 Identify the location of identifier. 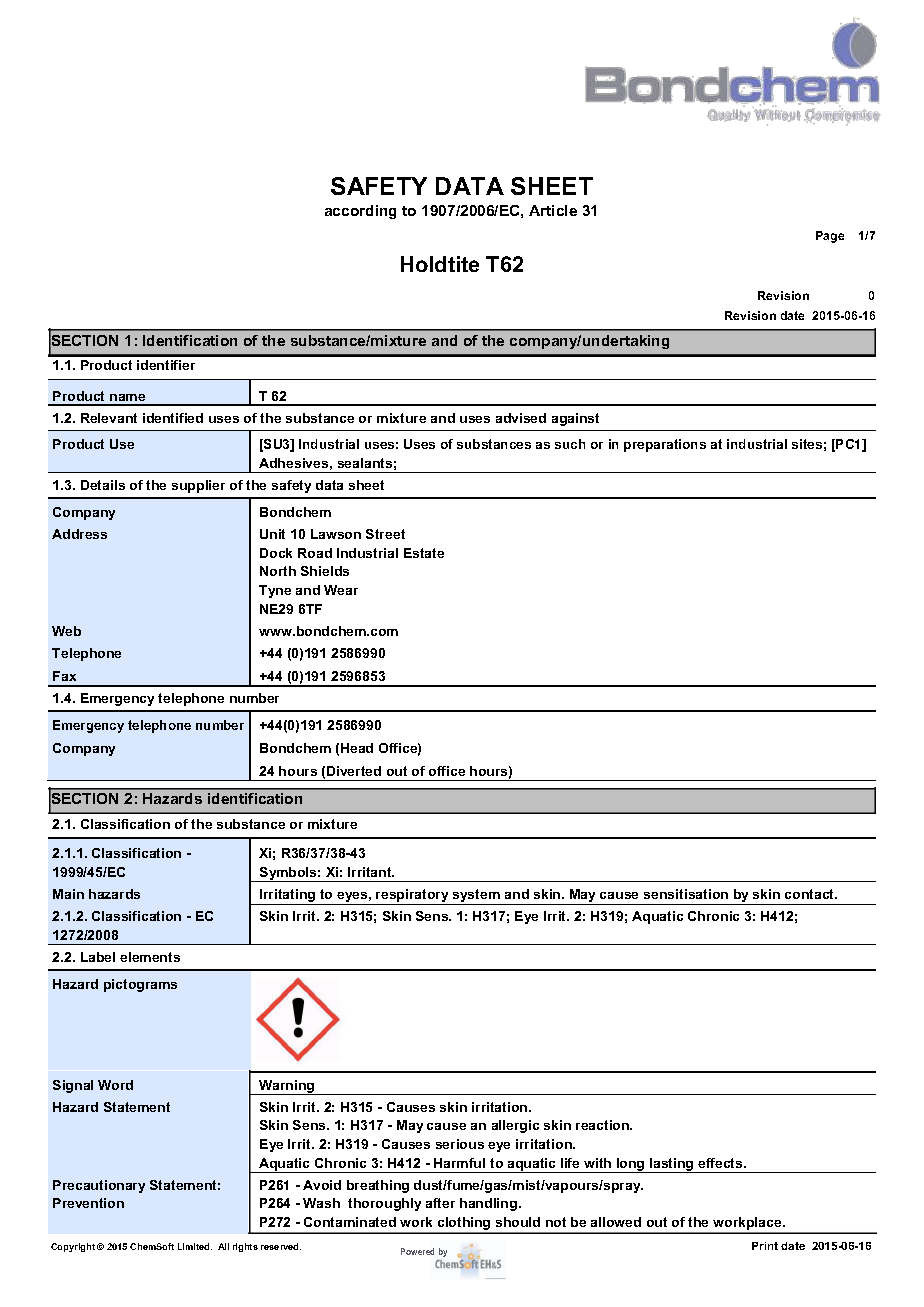
(166, 365).
